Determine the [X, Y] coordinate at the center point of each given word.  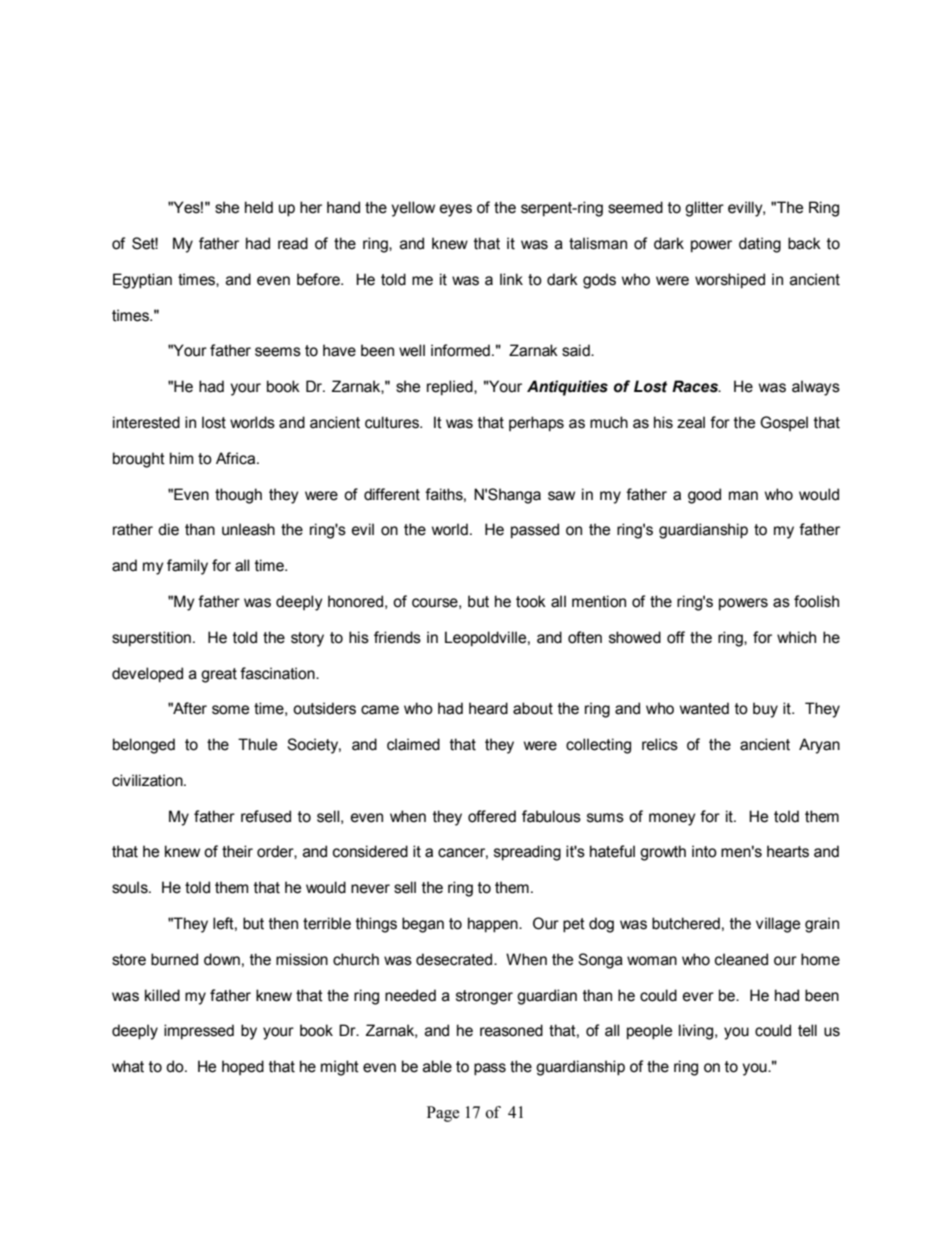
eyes [456, 210]
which [796, 637]
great [219, 675]
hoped [243, 1067]
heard [488, 708]
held [259, 207]
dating [760, 245]
